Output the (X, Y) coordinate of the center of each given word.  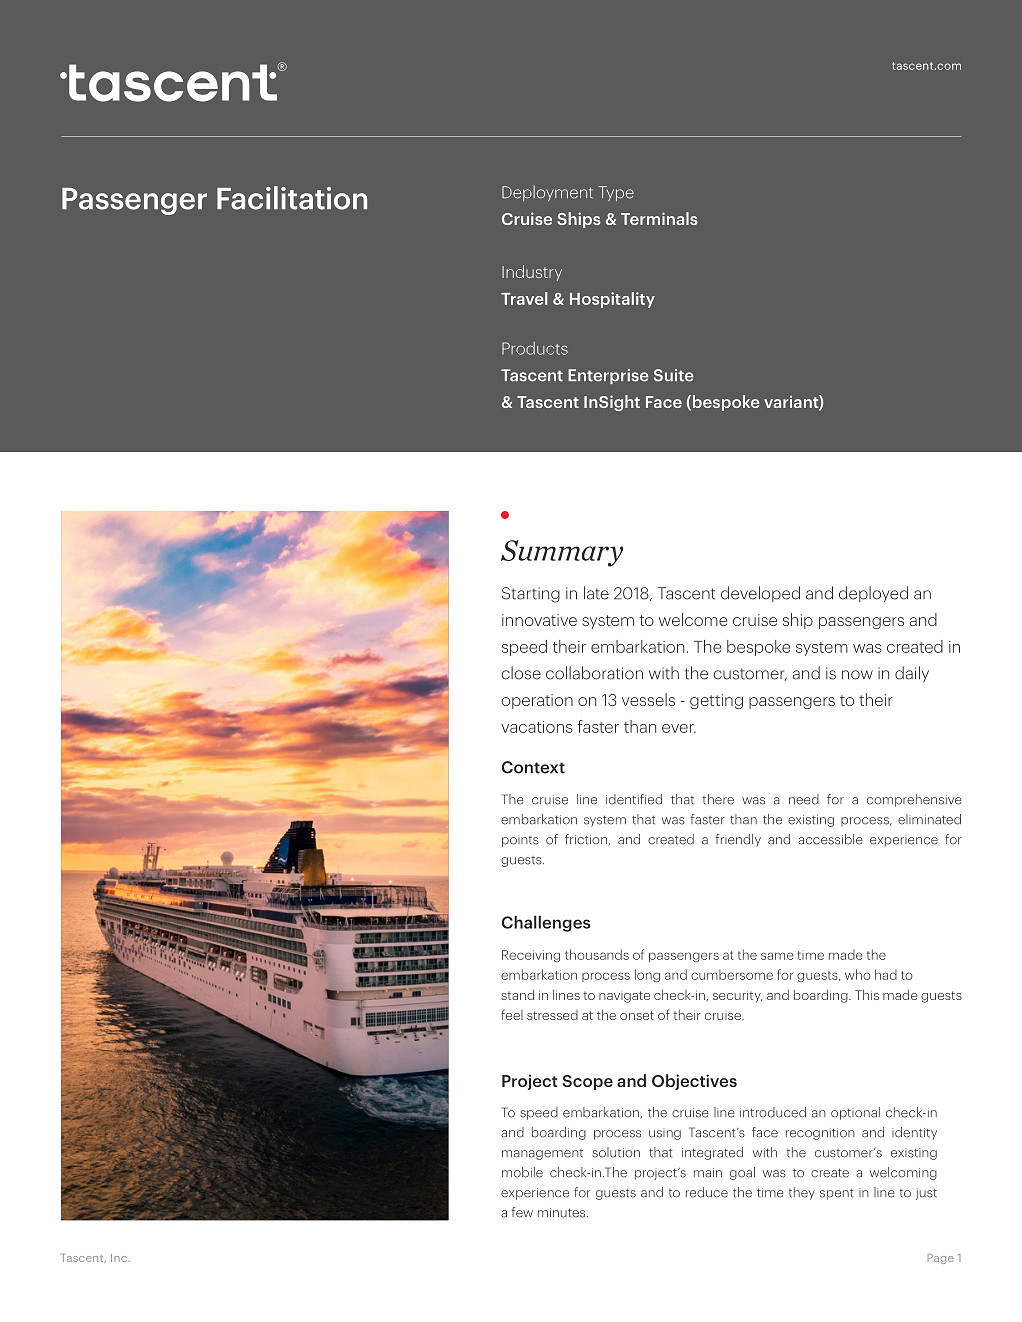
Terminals (659, 218)
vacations (537, 727)
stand (517, 995)
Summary (562, 553)
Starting (531, 595)
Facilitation (292, 198)
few (522, 1212)
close (521, 673)
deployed (873, 594)
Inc (119, 1258)
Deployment (547, 193)
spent (837, 1194)
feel (512, 1014)
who (858, 974)
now (857, 675)
